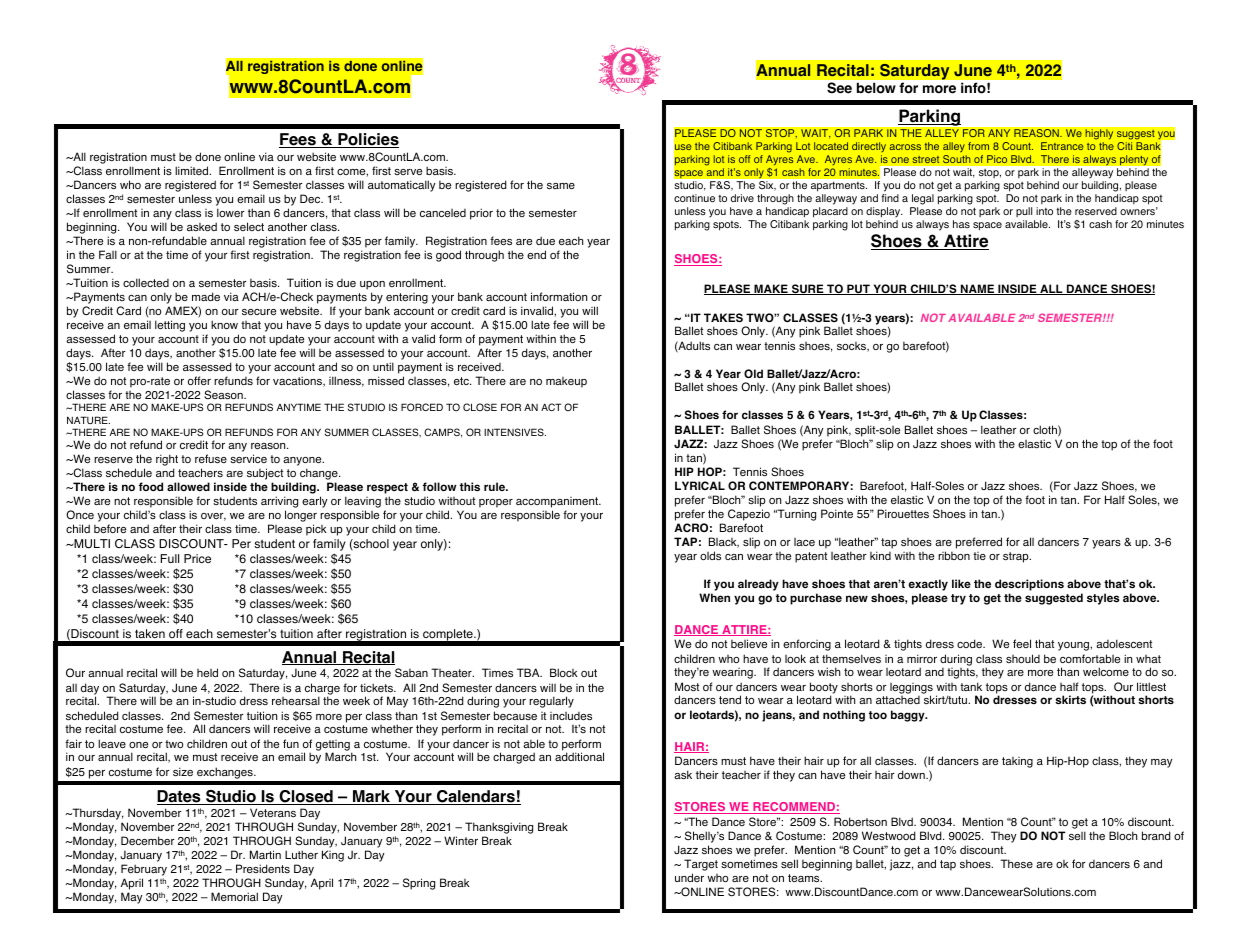  Describe the element at coordinates (903, 513) in the screenshot. I see `Pirouettes` at that location.
